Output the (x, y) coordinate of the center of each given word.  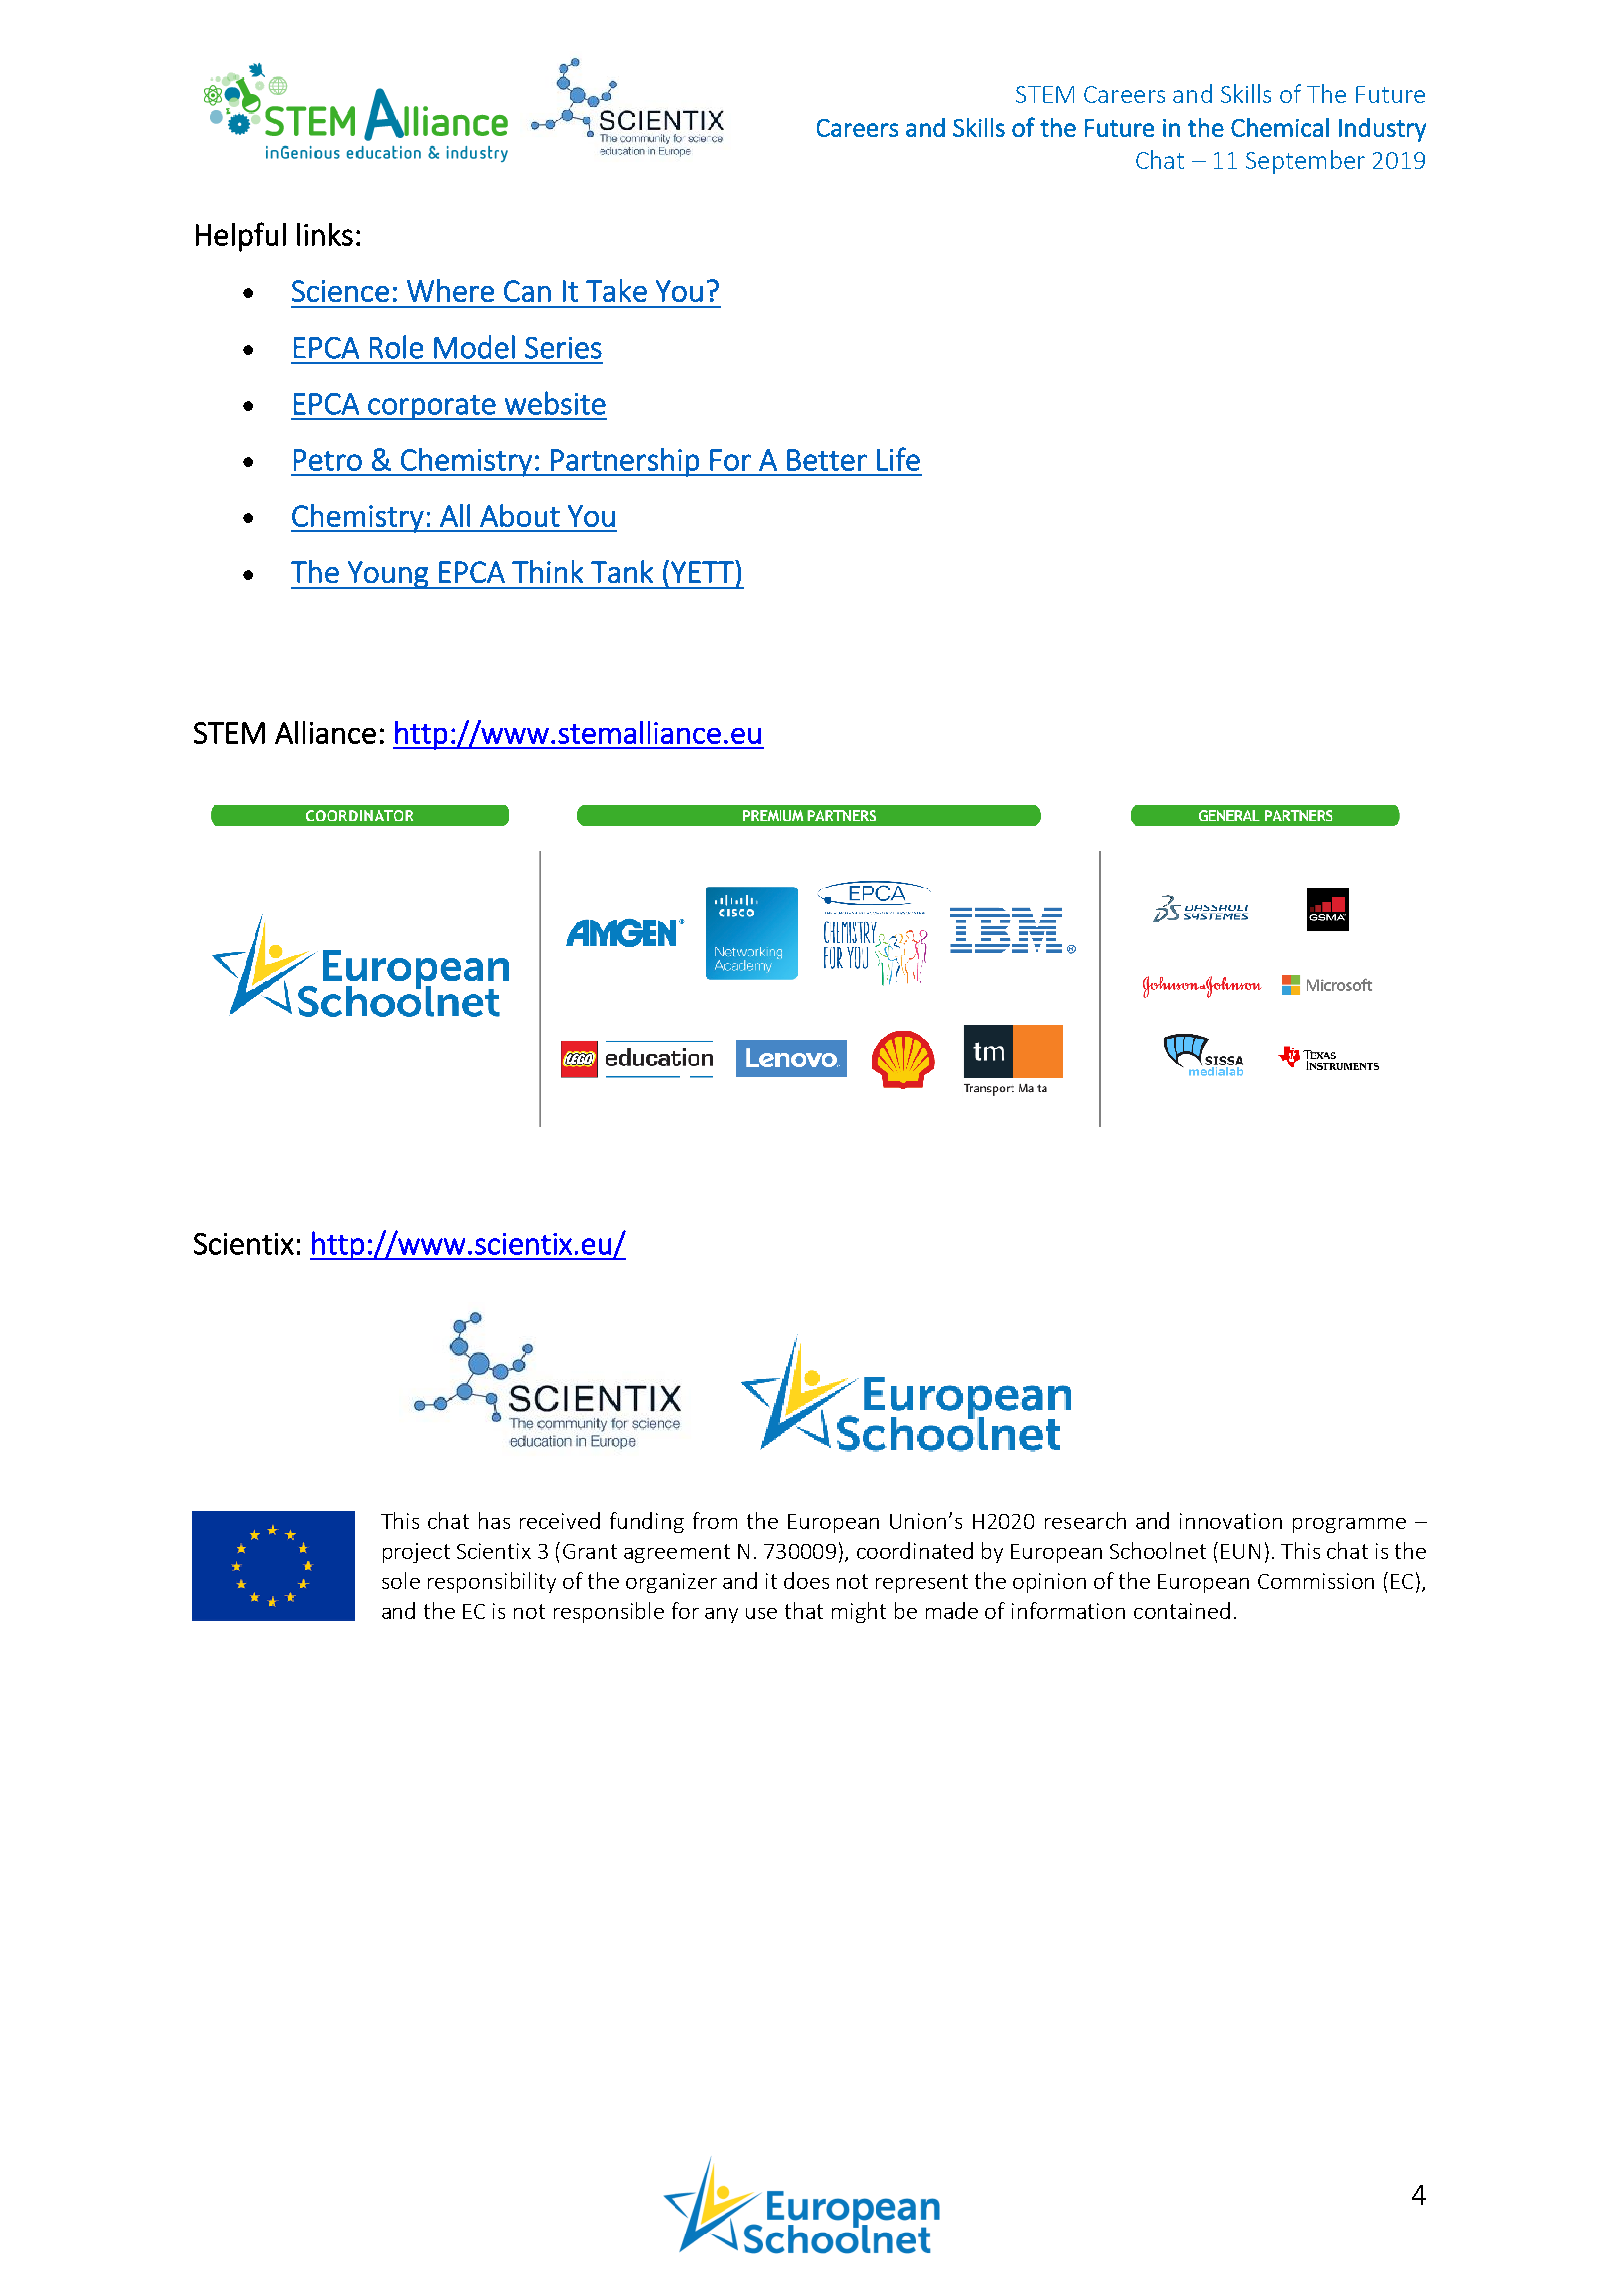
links (325, 234)
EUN (1240, 1551)
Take (616, 290)
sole (401, 1580)
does (806, 1580)
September (1305, 162)
